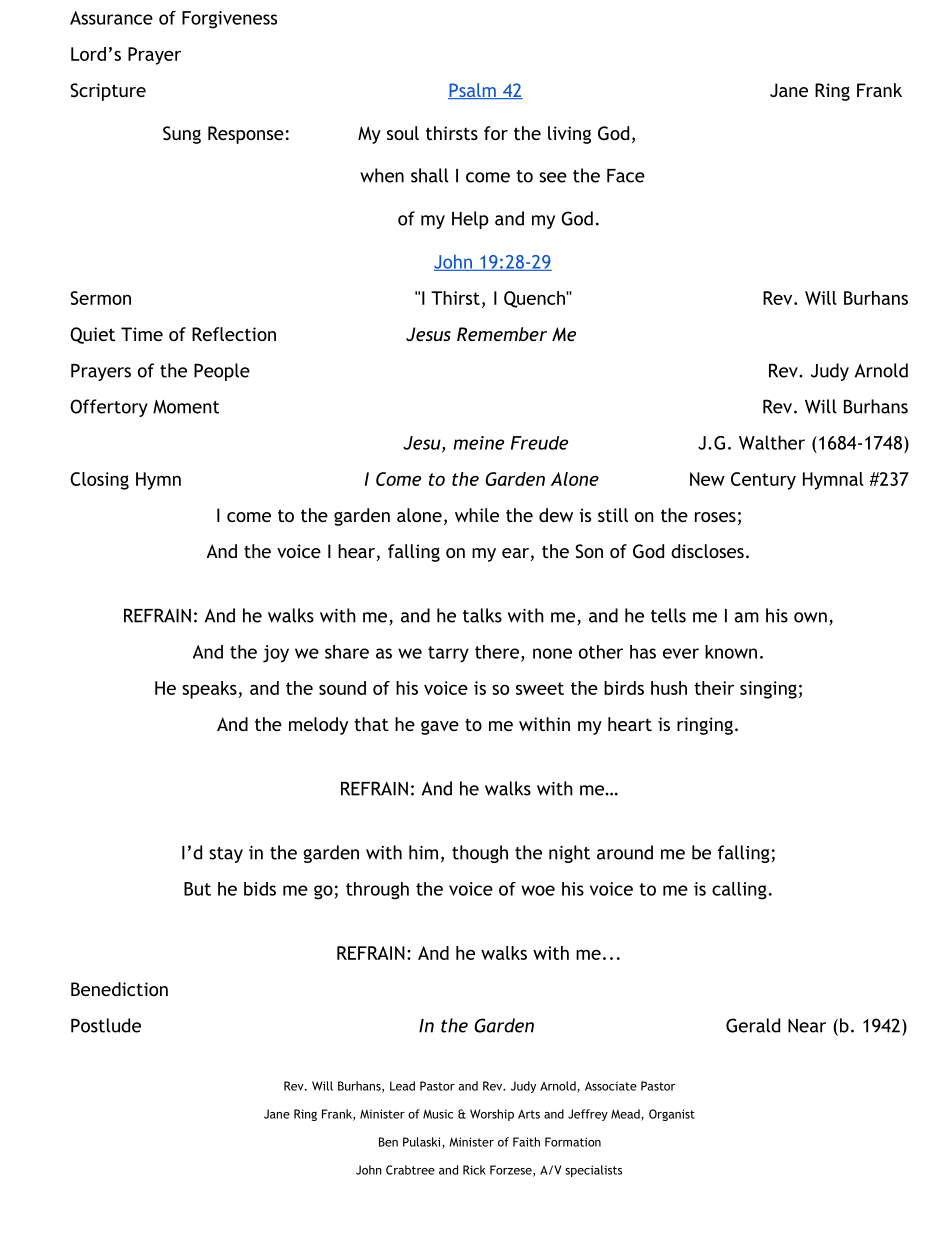  What do you see at coordinates (707, 551) in the screenshot?
I see `discloses` at bounding box center [707, 551].
